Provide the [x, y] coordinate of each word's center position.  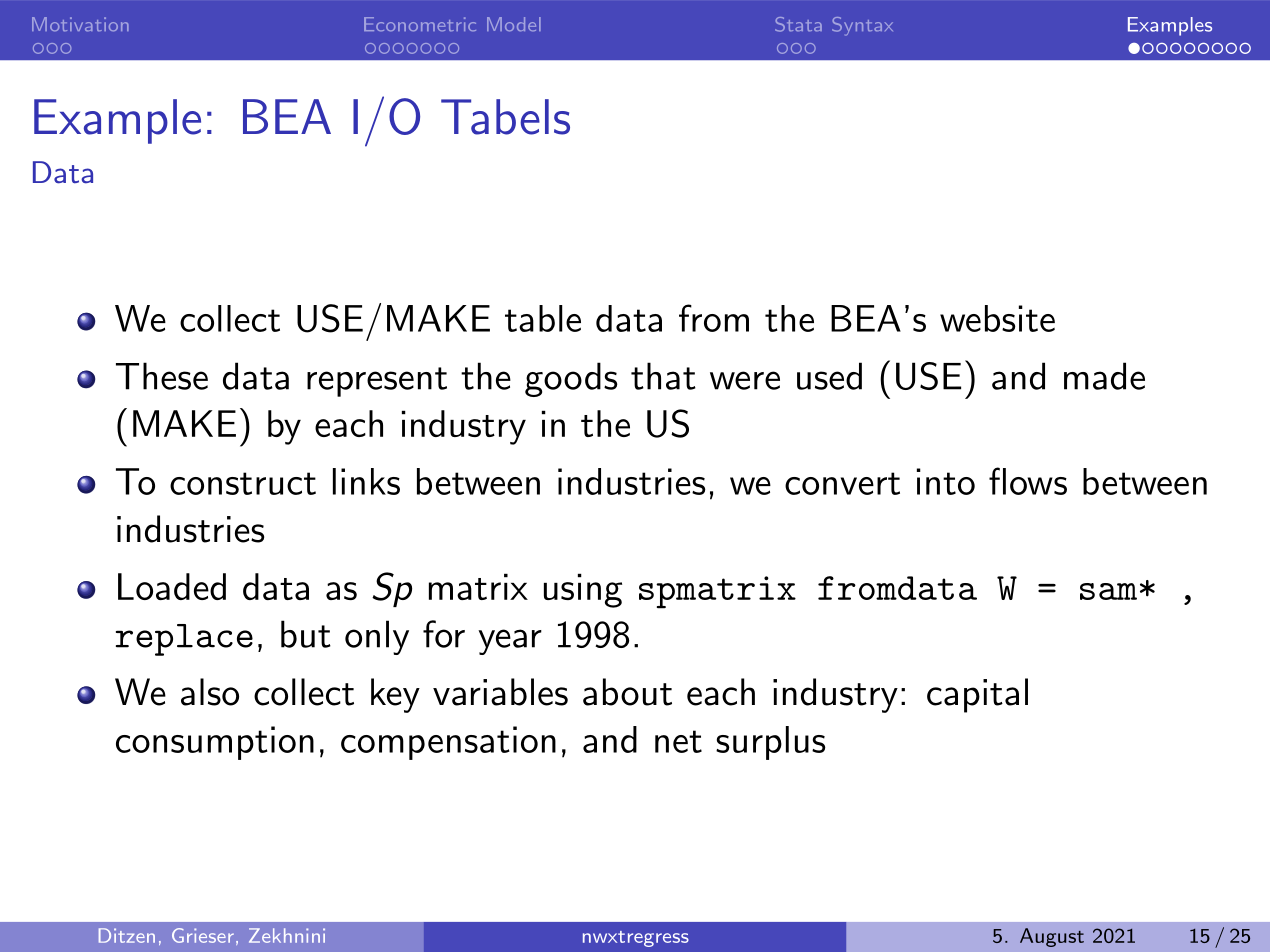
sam [1108, 591]
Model [514, 24]
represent [377, 382]
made [1104, 376]
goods [571, 379]
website [997, 318]
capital [977, 695]
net [678, 741]
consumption [215, 743]
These [162, 376]
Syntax [862, 26]
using [583, 590]
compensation [448, 743]
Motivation [80, 24]
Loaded [172, 586]
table [543, 318]
